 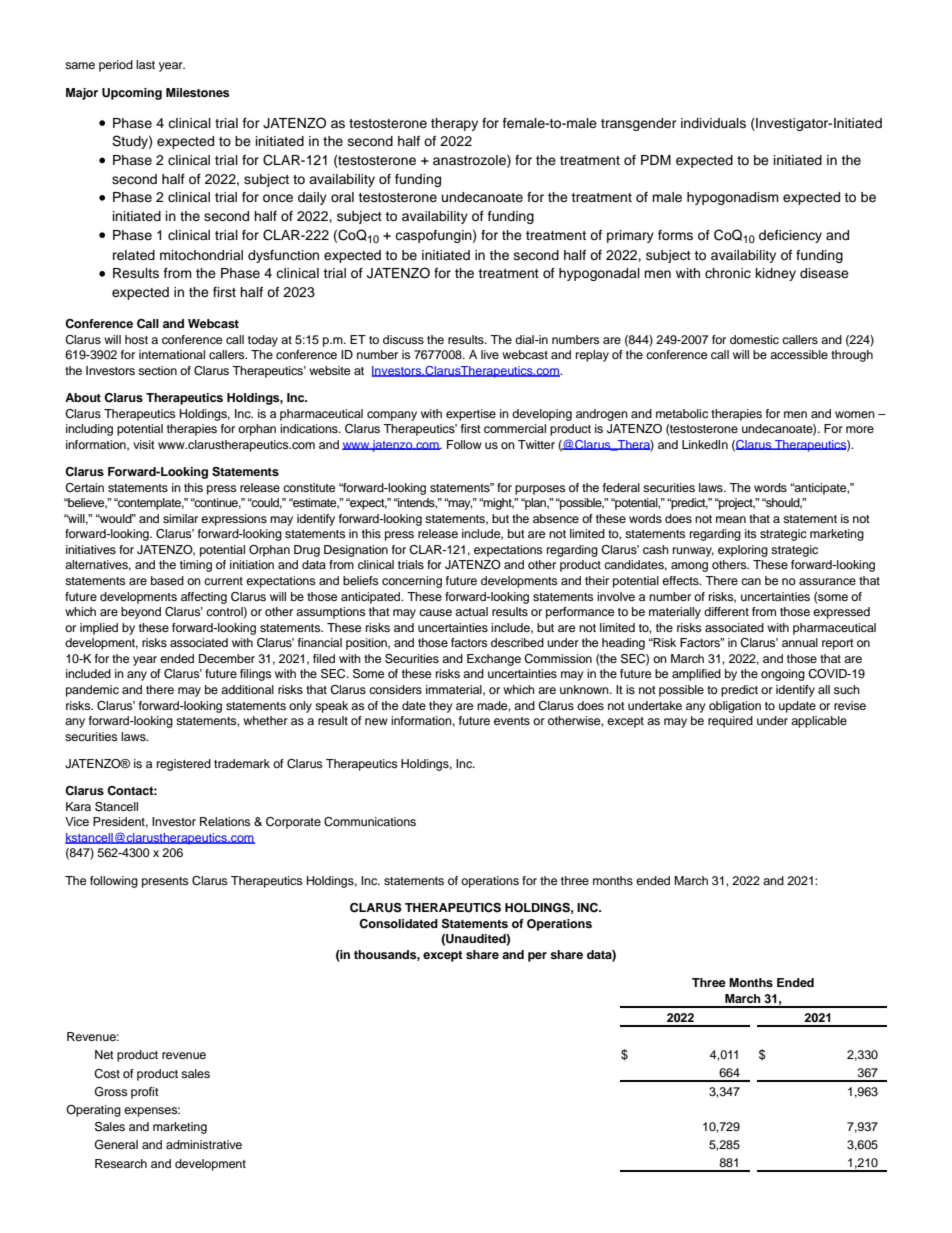 What do you see at coordinates (197, 92) in the screenshot?
I see `Milestones` at bounding box center [197, 92].
